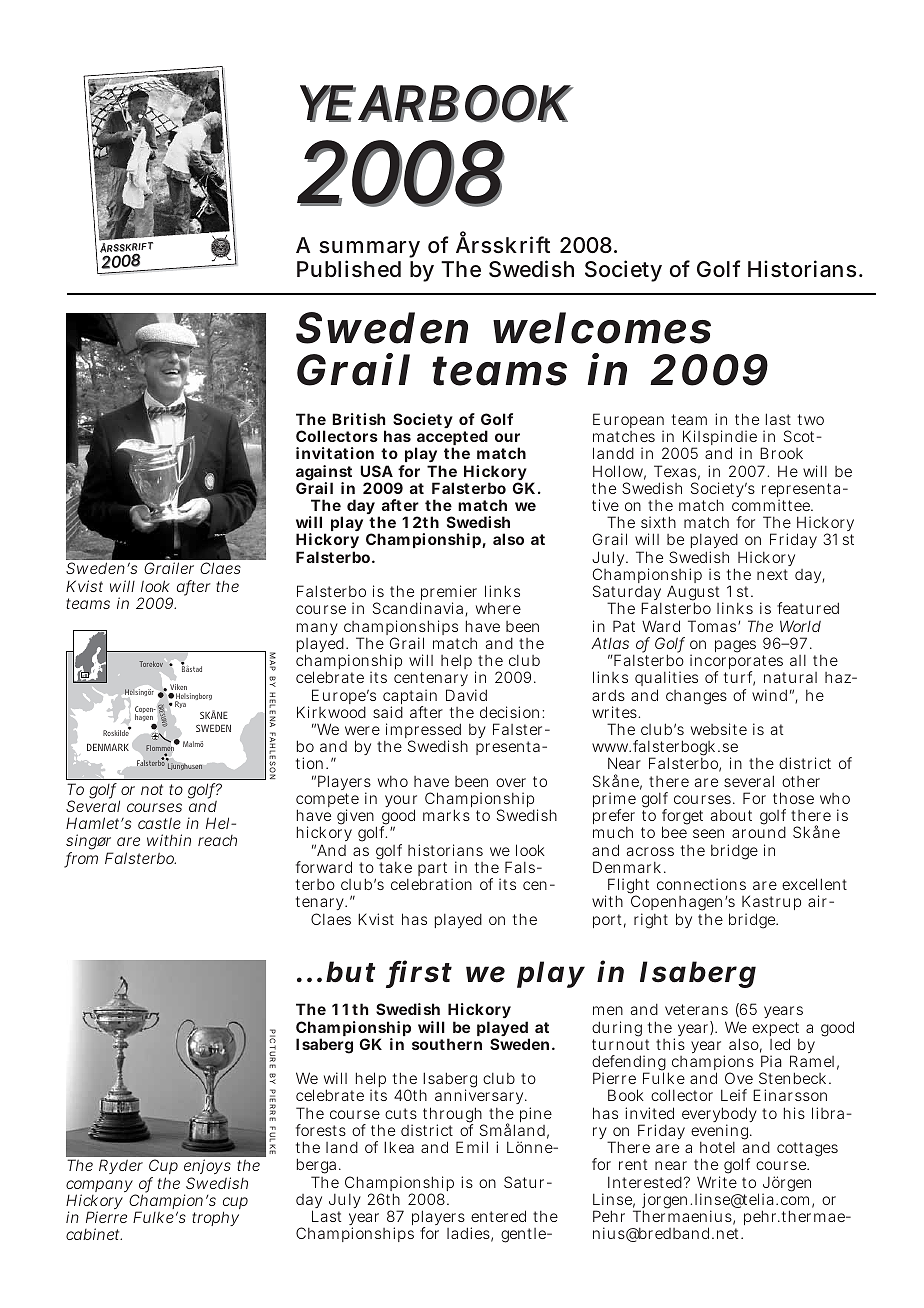 The height and width of the document is (1308, 924). I want to click on website, so click(719, 729).
